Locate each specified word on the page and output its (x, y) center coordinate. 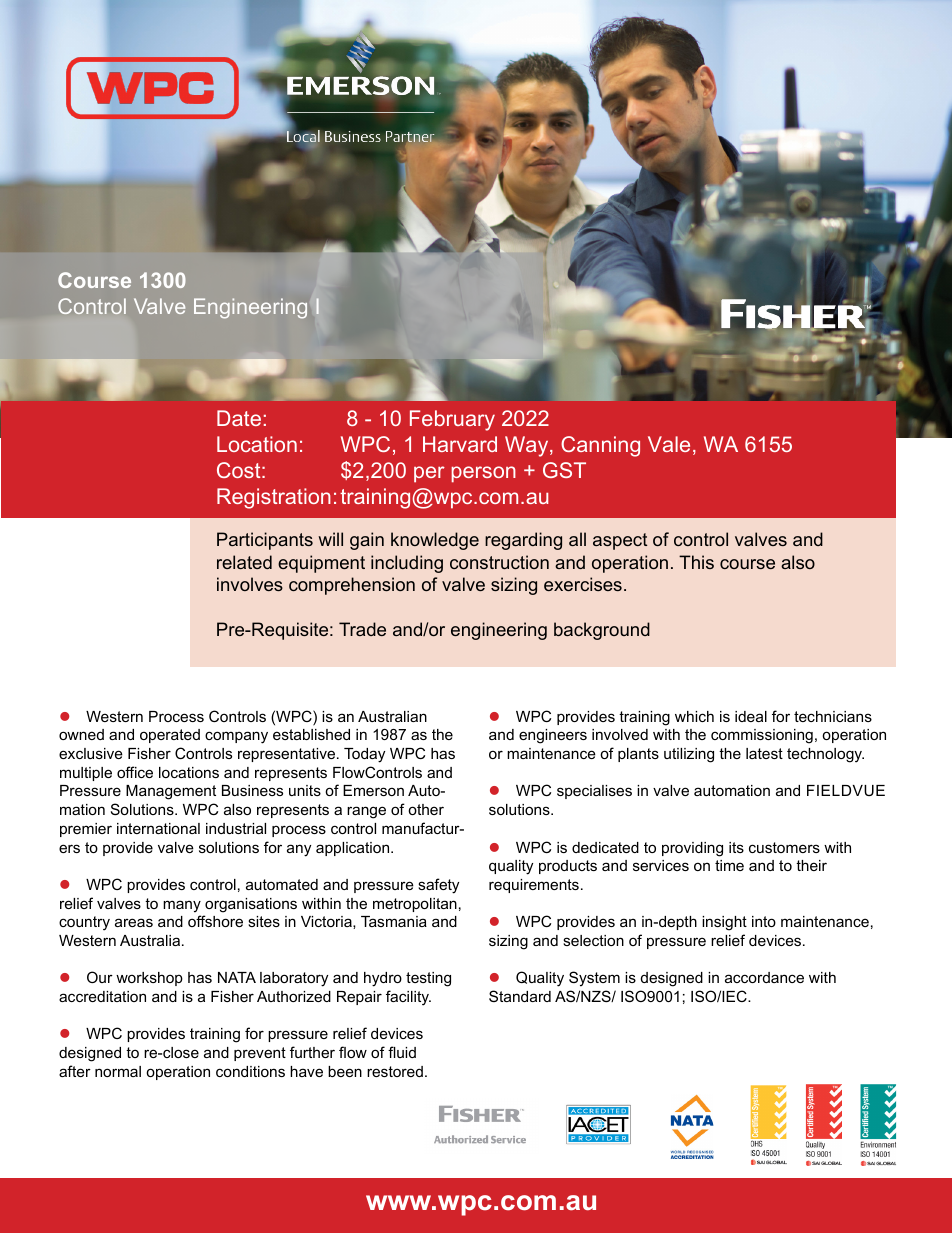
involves (250, 584)
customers (784, 847)
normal (118, 1071)
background (602, 631)
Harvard (460, 444)
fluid (402, 1052)
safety (438, 886)
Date (239, 418)
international (158, 828)
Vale (669, 444)
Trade (362, 629)
